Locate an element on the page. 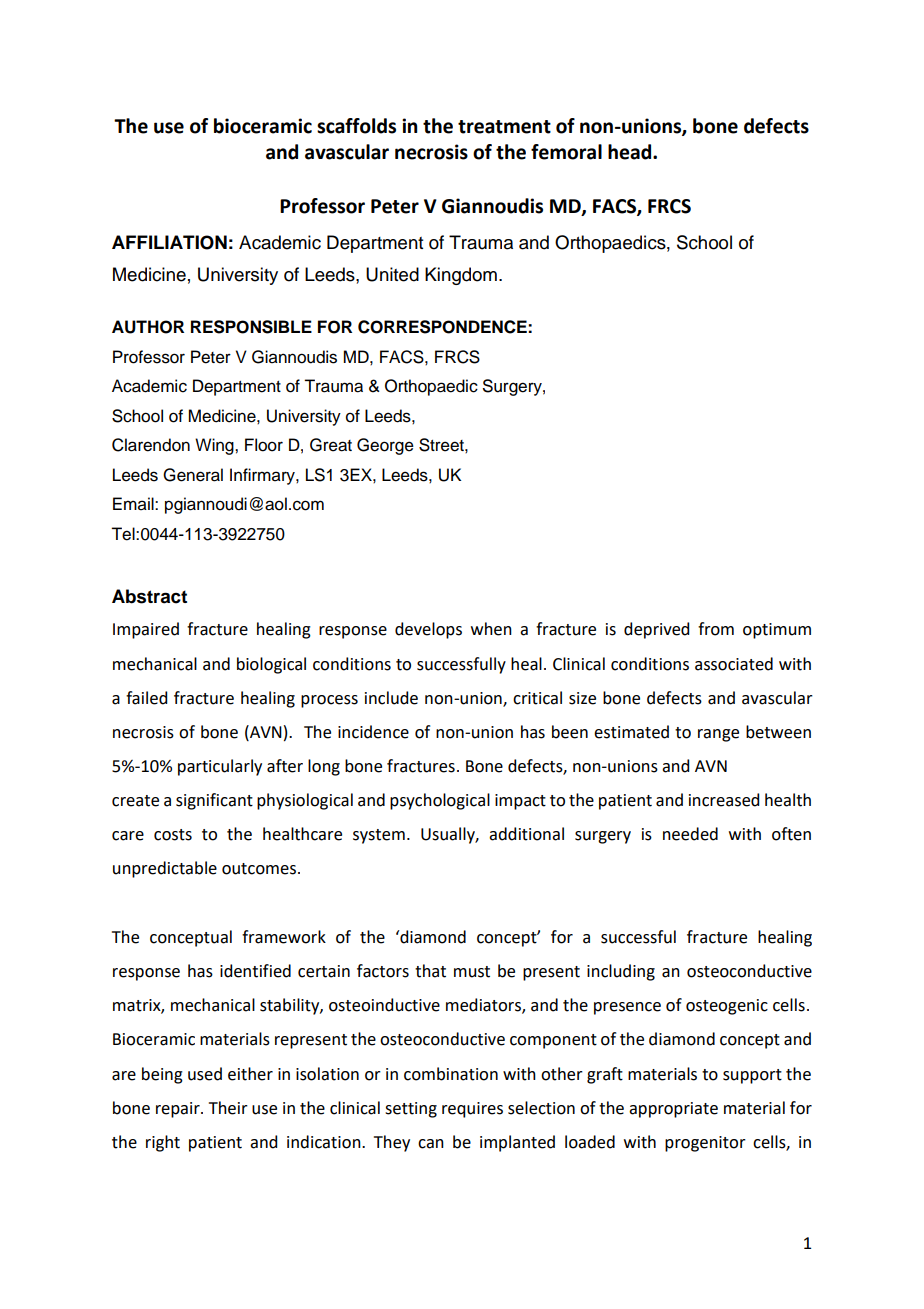 The width and height of the image is (924, 1309). General is located at coordinates (193, 475).
